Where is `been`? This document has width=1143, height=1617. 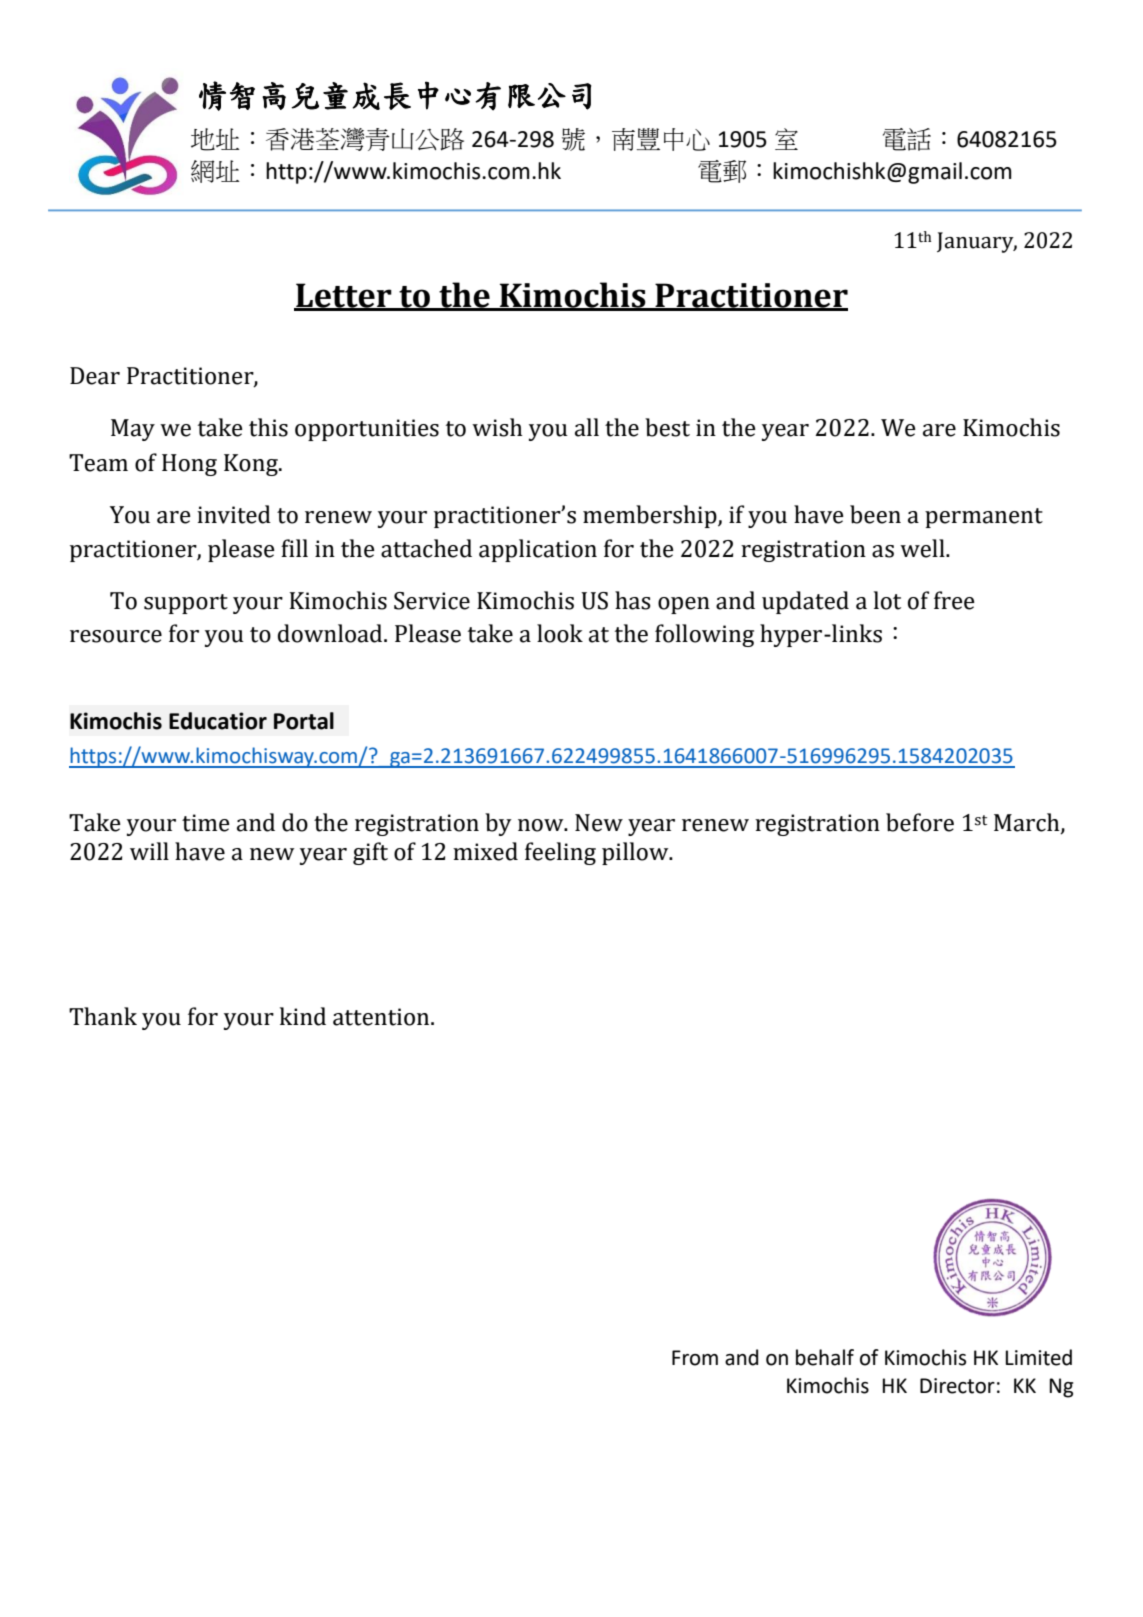
been is located at coordinates (875, 514).
